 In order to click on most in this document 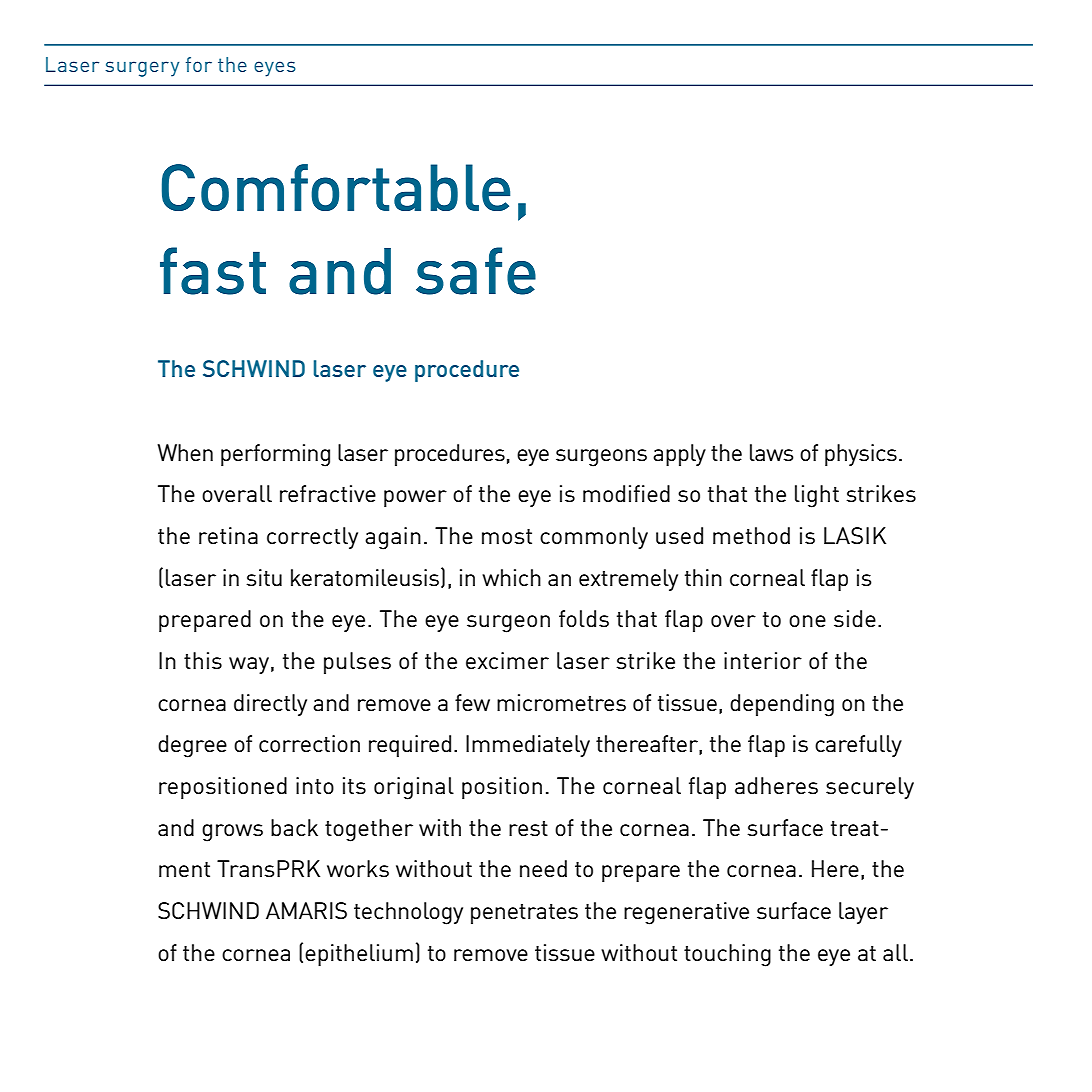, I will do `click(507, 536)`.
